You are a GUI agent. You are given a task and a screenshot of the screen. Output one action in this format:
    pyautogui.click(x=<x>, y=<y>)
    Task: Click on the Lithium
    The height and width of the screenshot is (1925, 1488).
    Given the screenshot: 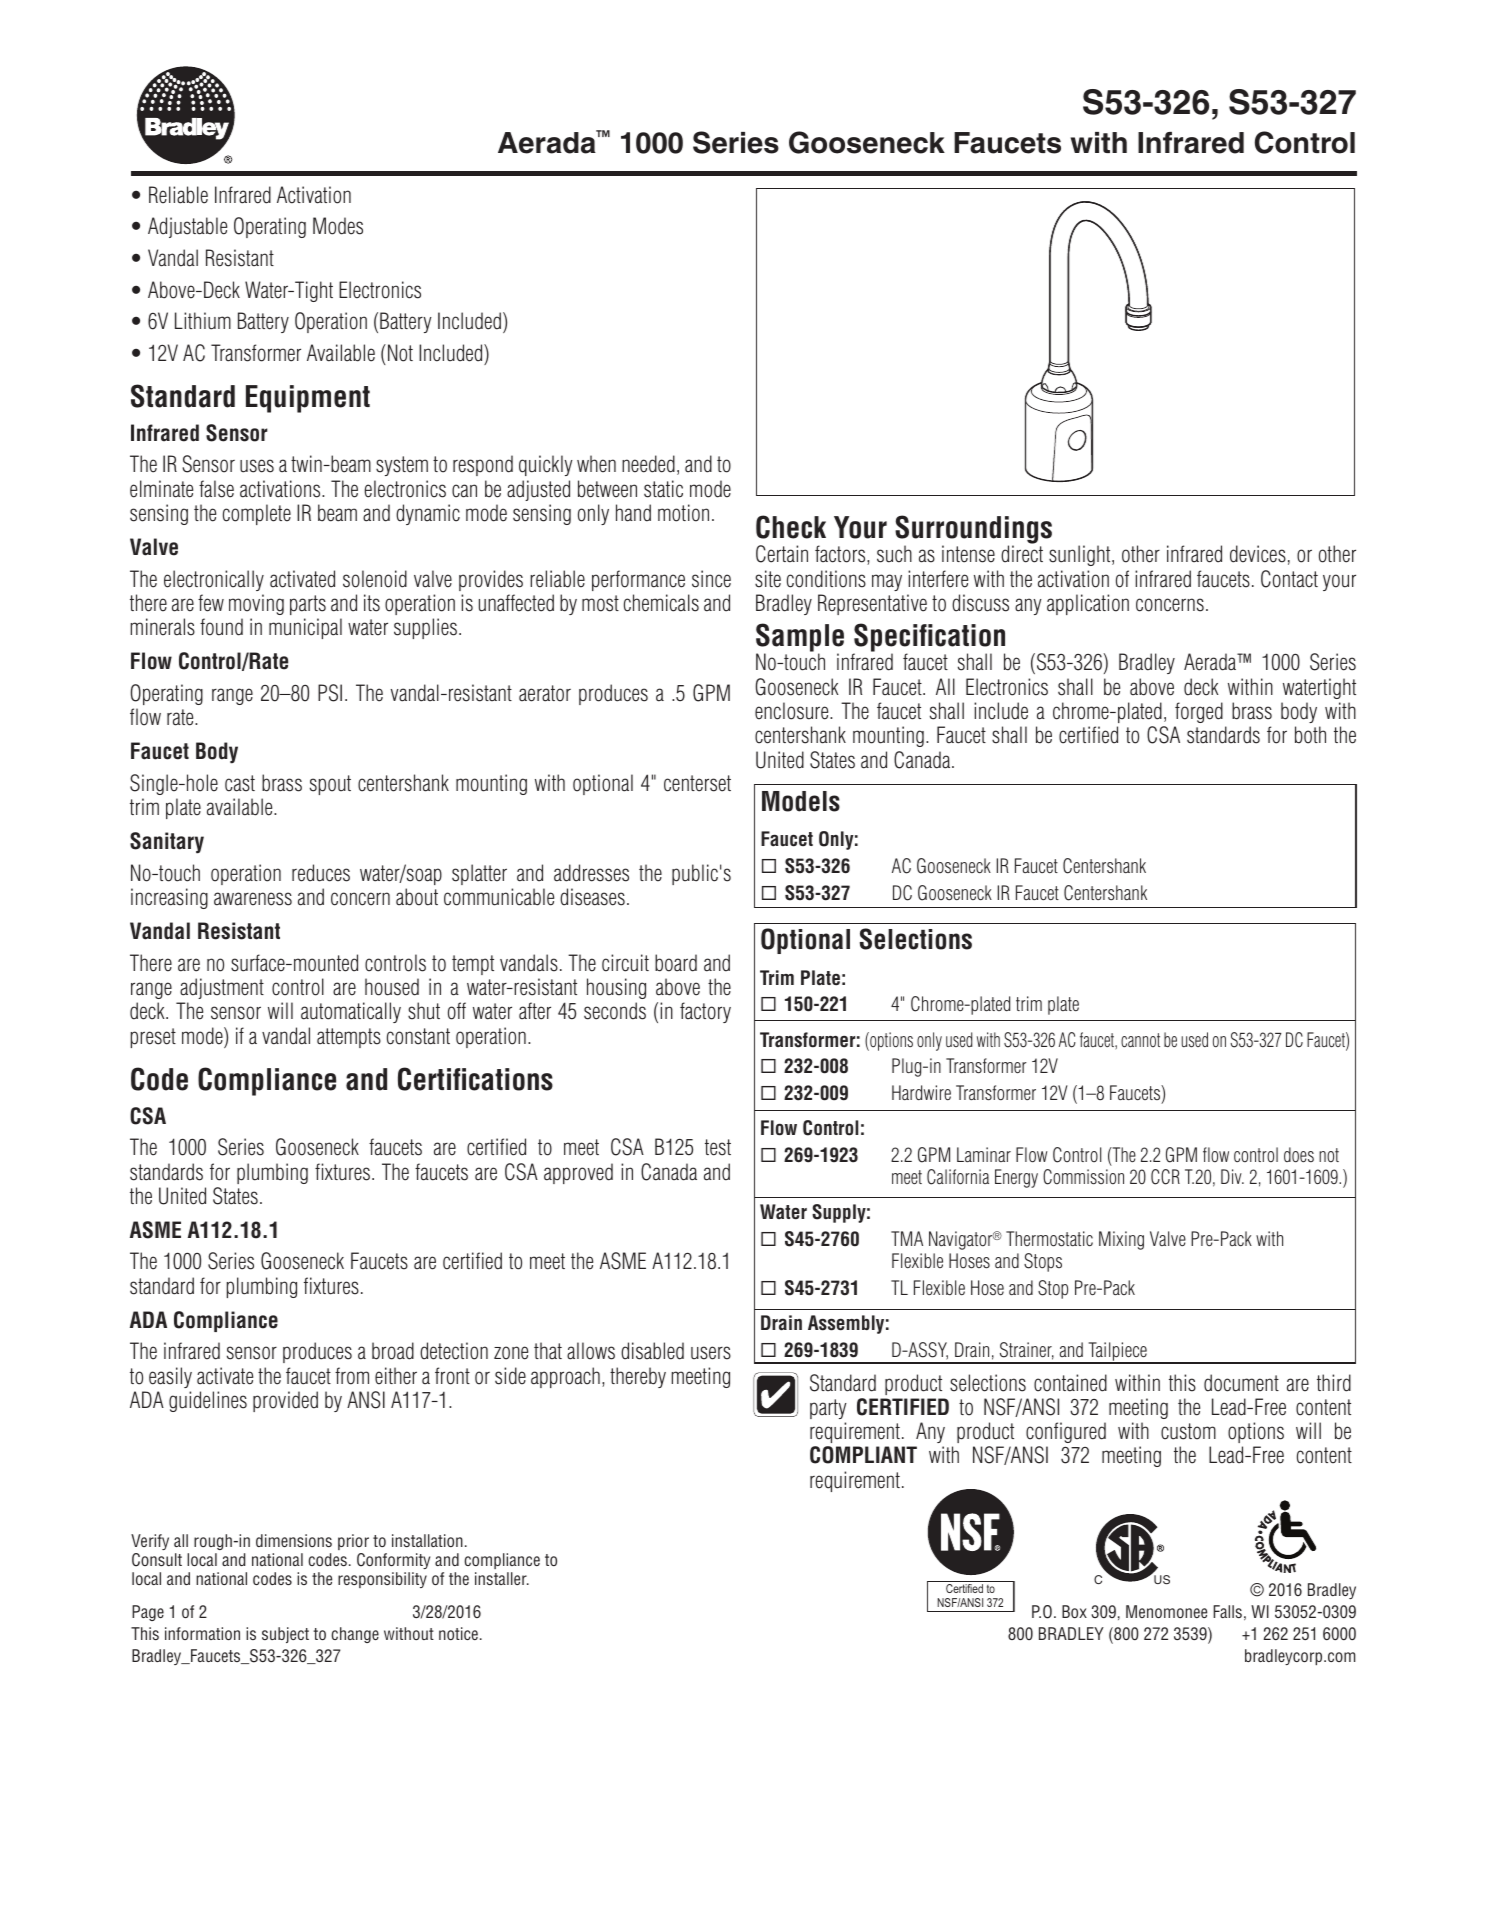 What is the action you would take?
    pyautogui.click(x=203, y=321)
